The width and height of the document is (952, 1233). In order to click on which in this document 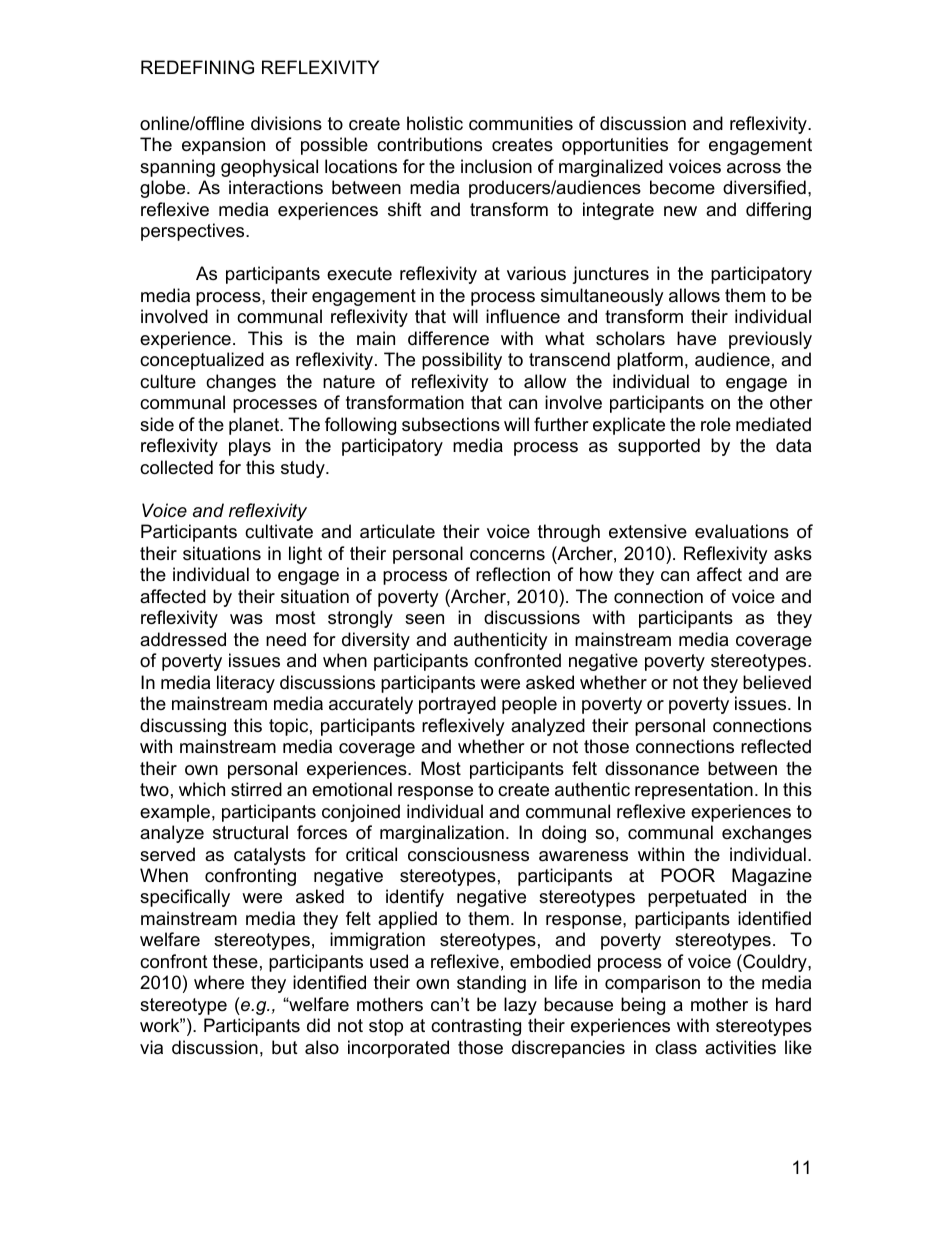, I will do `click(202, 789)`.
